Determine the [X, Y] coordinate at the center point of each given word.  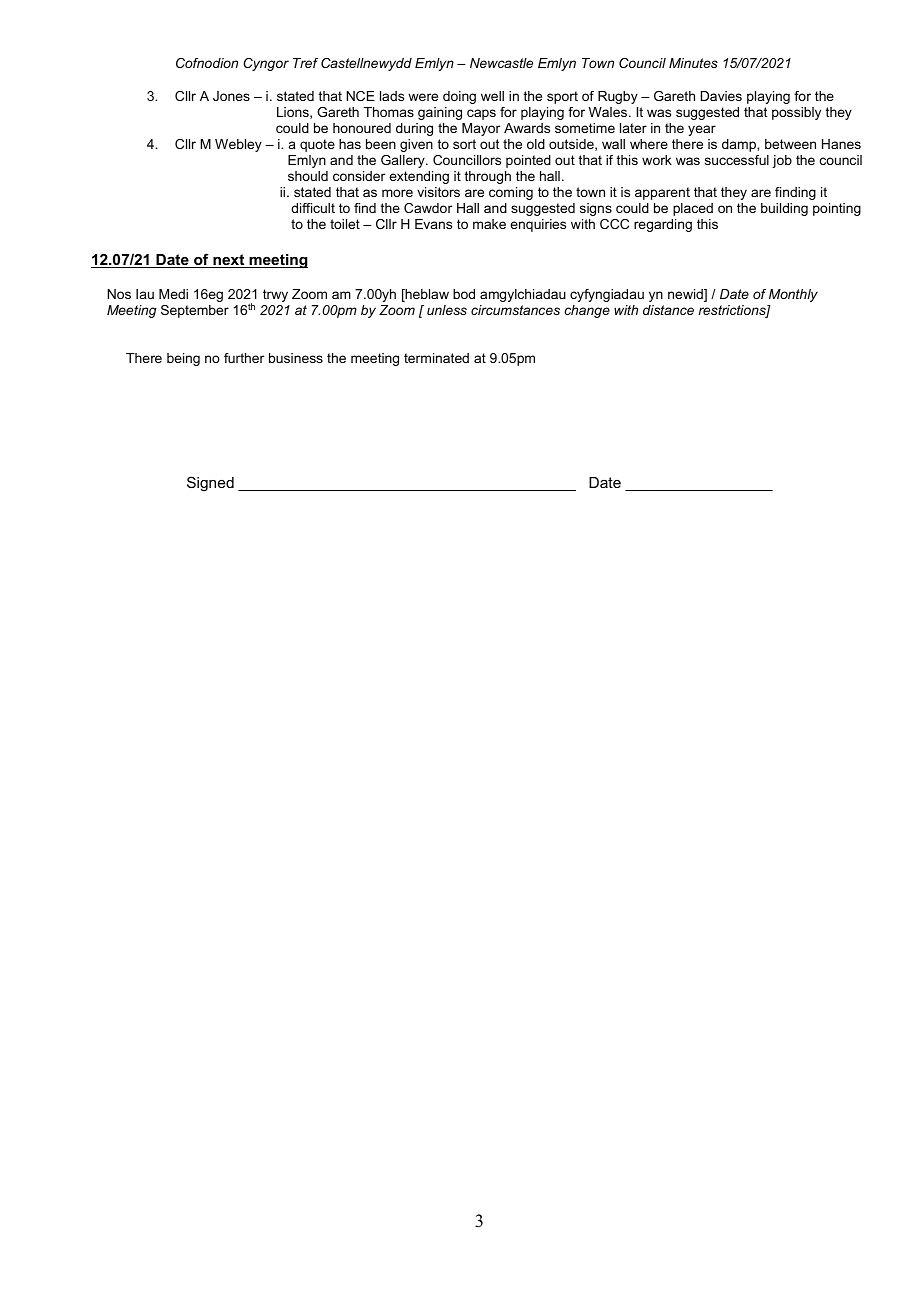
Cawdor [428, 208]
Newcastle [501, 63]
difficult [313, 208]
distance [668, 310]
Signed [210, 484]
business [296, 358]
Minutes [693, 63]
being [183, 359]
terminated [436, 358]
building [784, 209]
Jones [231, 96]
